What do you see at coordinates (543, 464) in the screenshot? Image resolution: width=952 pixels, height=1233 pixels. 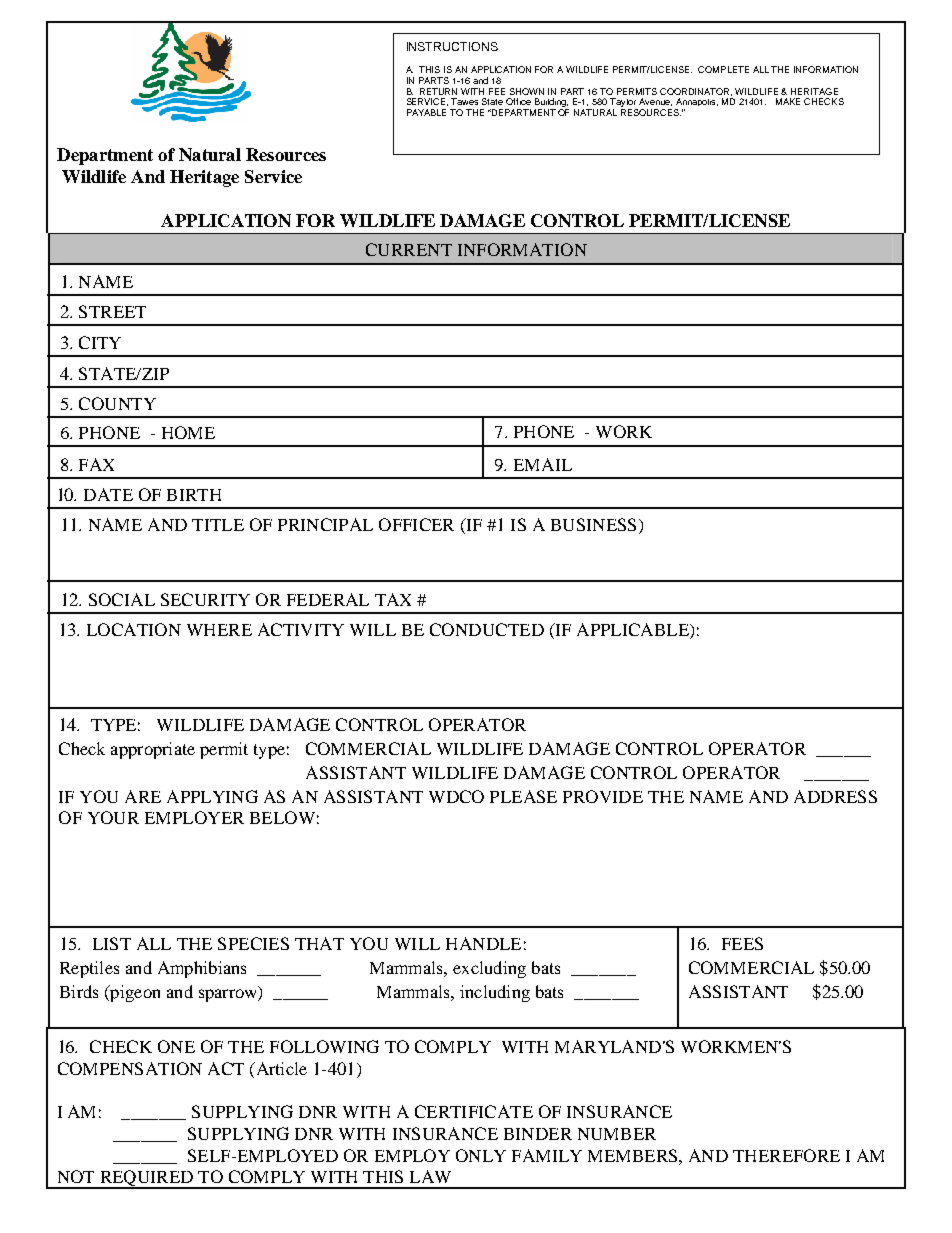 I see `EMAIL` at bounding box center [543, 464].
